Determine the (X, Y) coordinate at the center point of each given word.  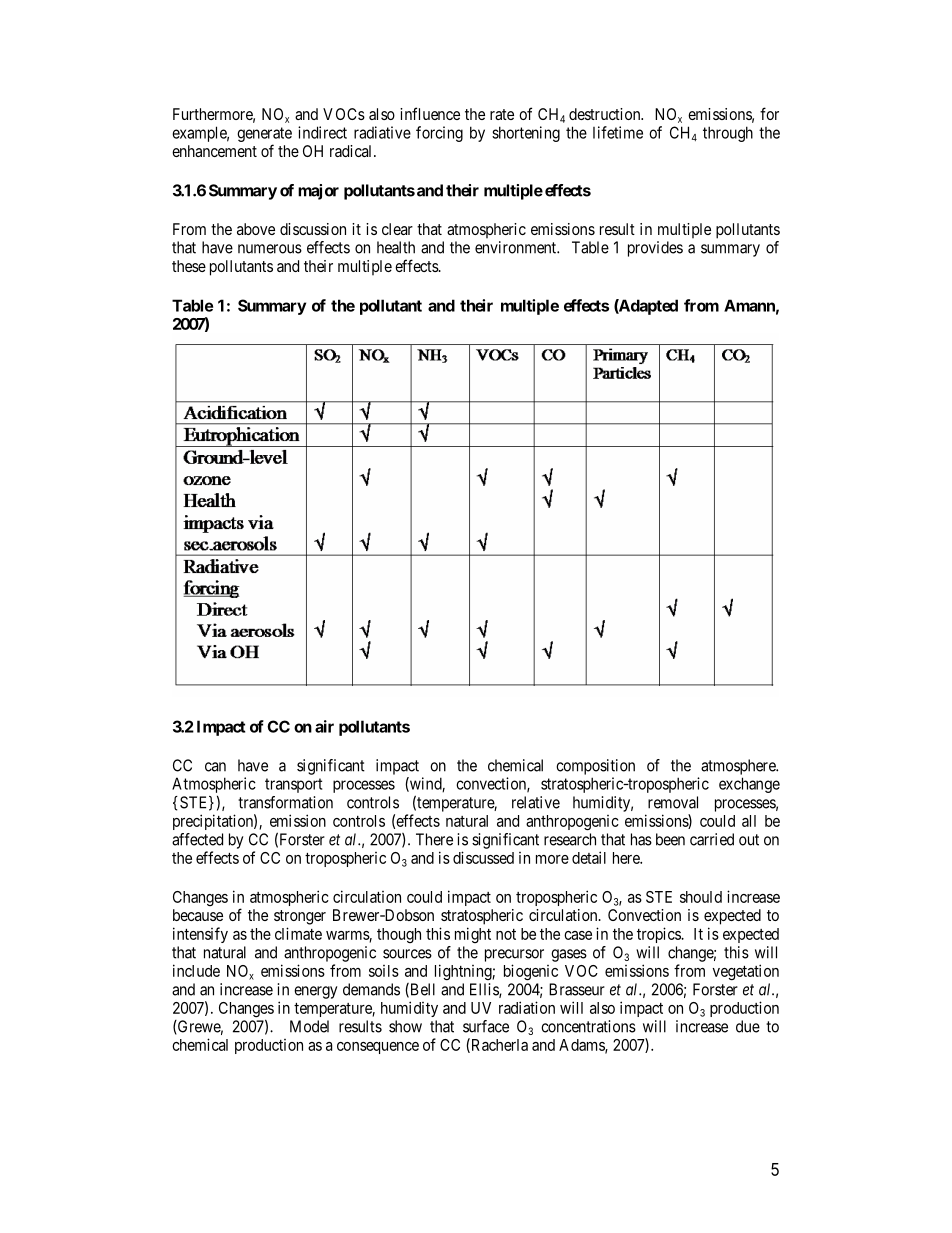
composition (595, 767)
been (670, 839)
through (728, 134)
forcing (439, 134)
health (396, 247)
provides (655, 249)
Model (309, 1026)
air (324, 726)
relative (536, 802)
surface (486, 1026)
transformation (285, 802)
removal (673, 802)
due (748, 1026)
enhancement (214, 151)
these (189, 266)
